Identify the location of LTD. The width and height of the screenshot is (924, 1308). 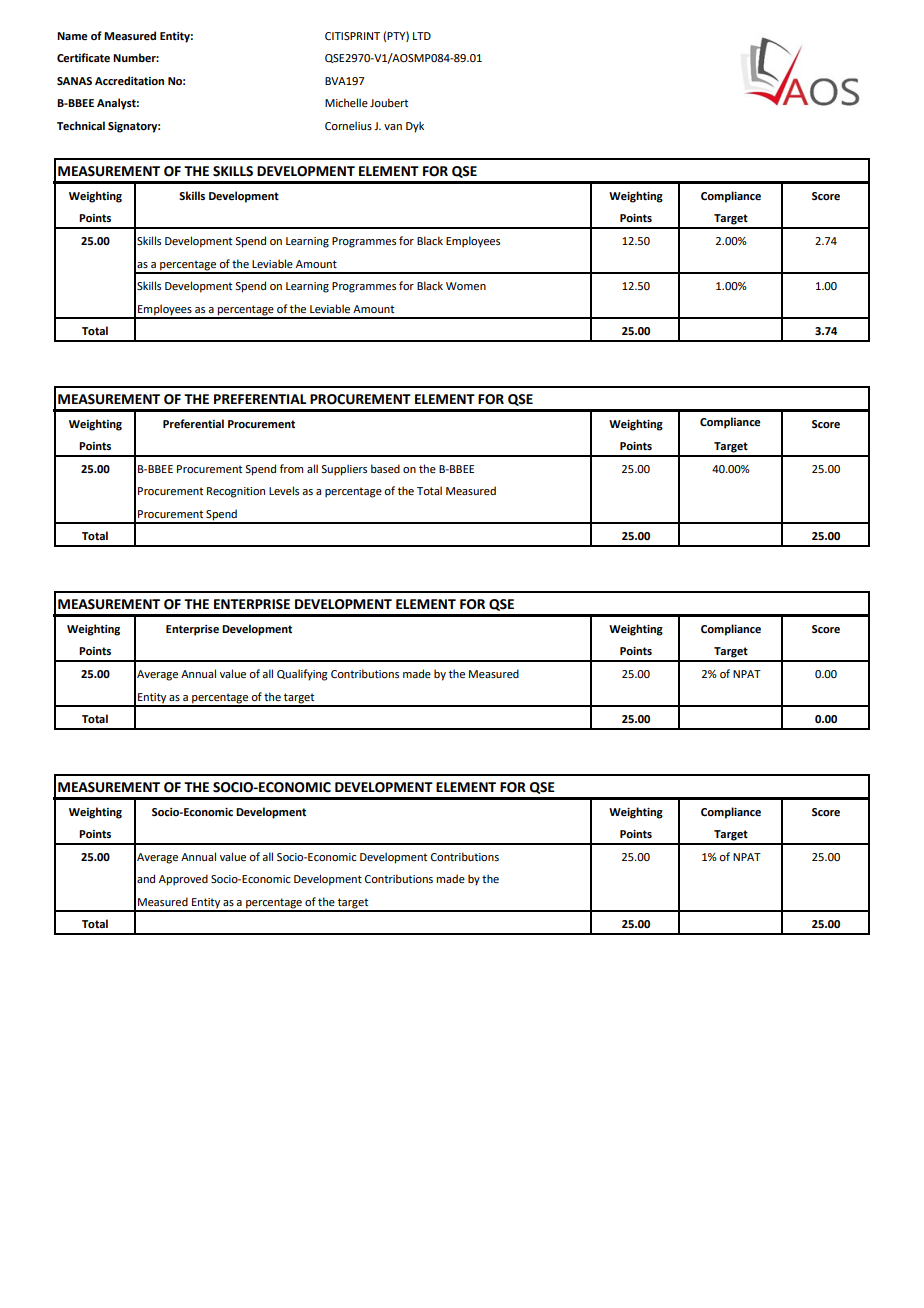
(422, 36).
